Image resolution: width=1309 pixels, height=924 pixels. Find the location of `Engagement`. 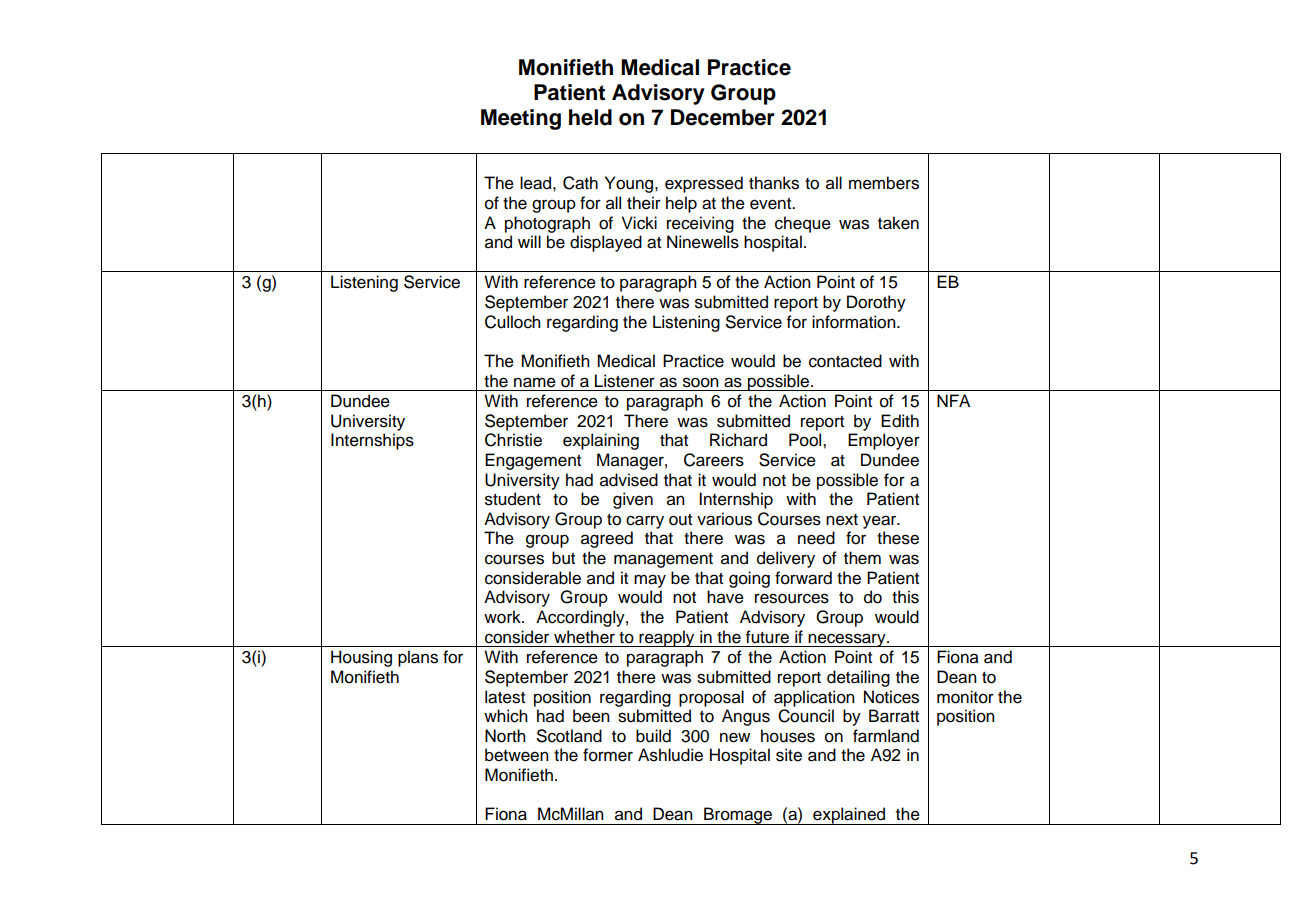

Engagement is located at coordinates (533, 461).
